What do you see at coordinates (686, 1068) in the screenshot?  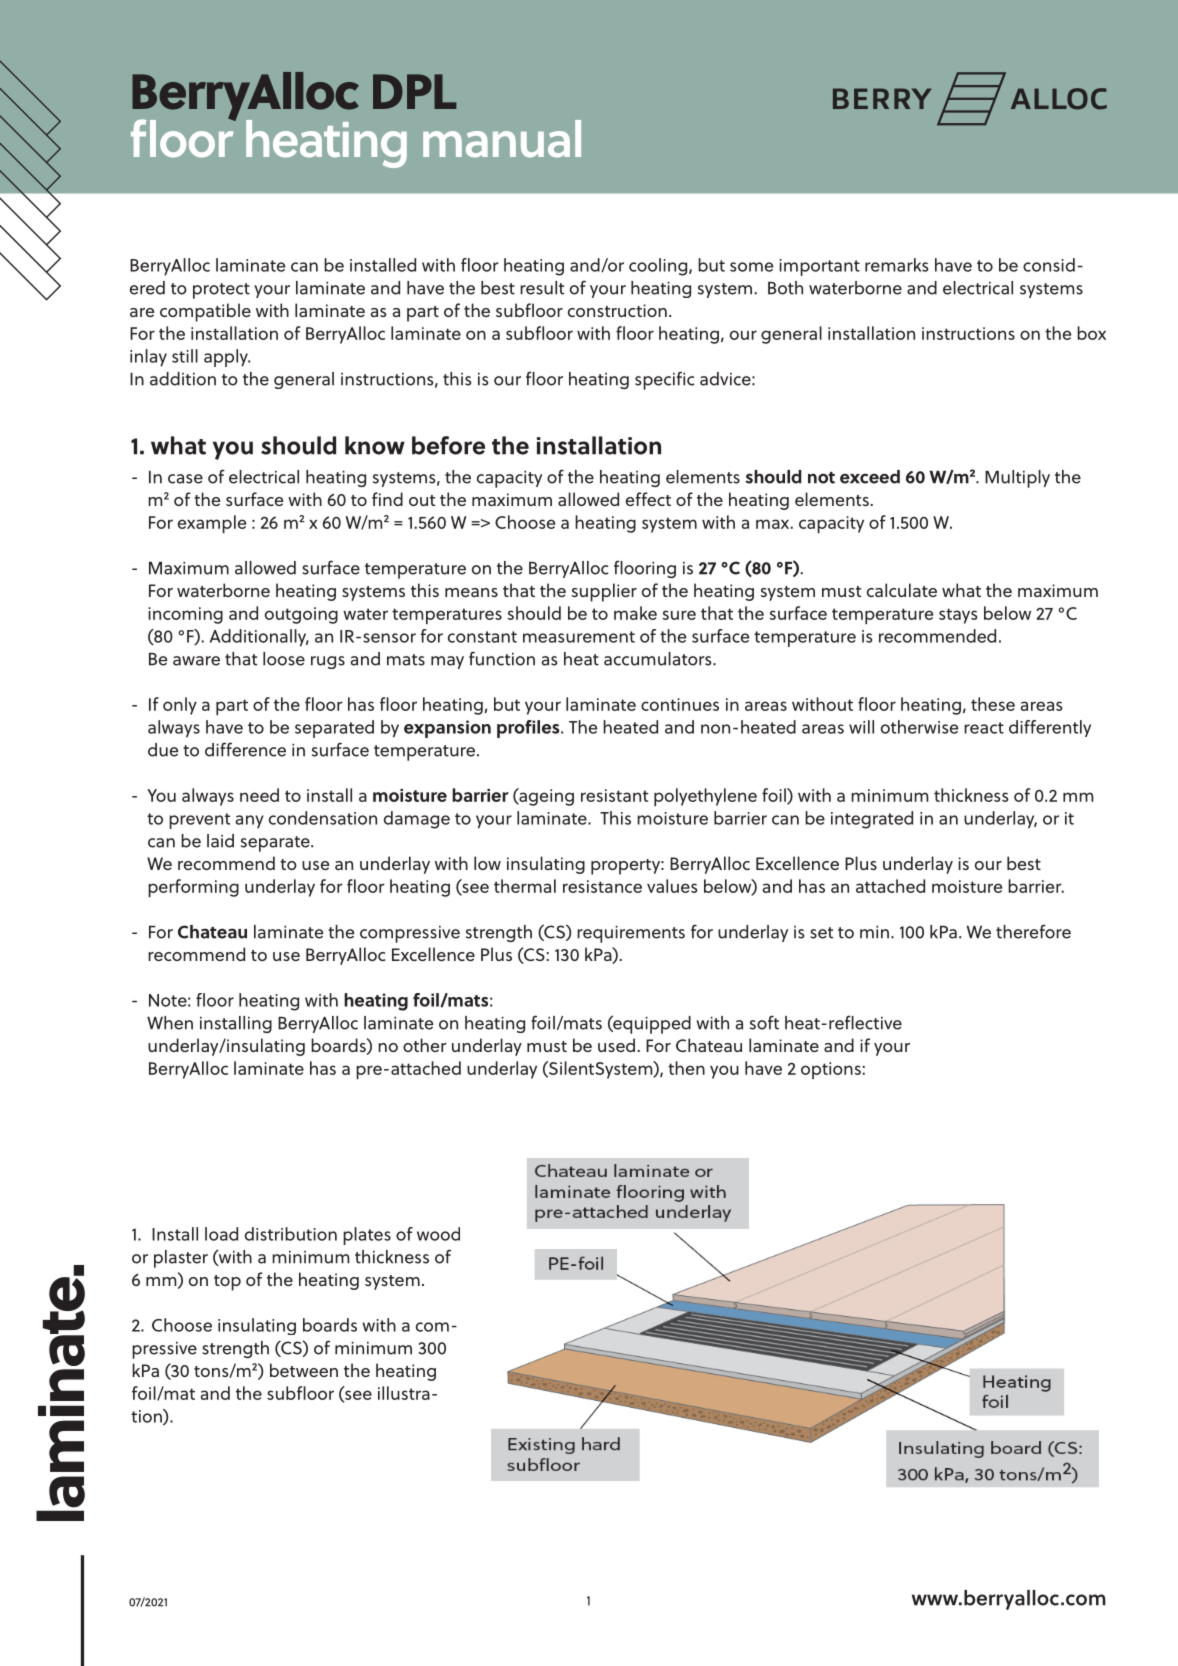 I see `then` at bounding box center [686, 1068].
